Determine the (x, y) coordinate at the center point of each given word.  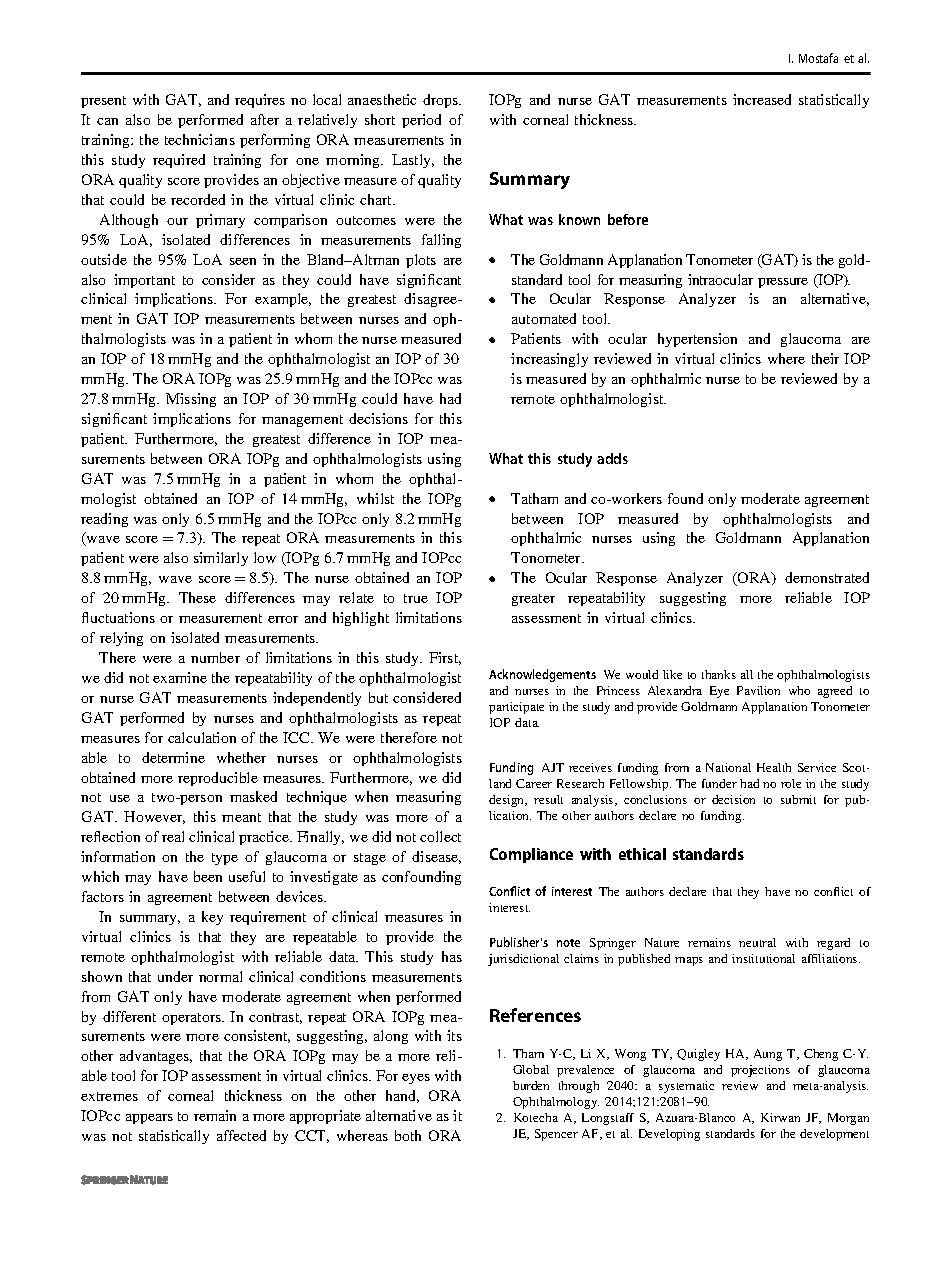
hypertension (697, 340)
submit (798, 799)
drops (441, 101)
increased (762, 99)
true (416, 598)
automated (544, 318)
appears (149, 1119)
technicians (200, 139)
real (173, 836)
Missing (191, 400)
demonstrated (827, 577)
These (197, 597)
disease (436, 857)
